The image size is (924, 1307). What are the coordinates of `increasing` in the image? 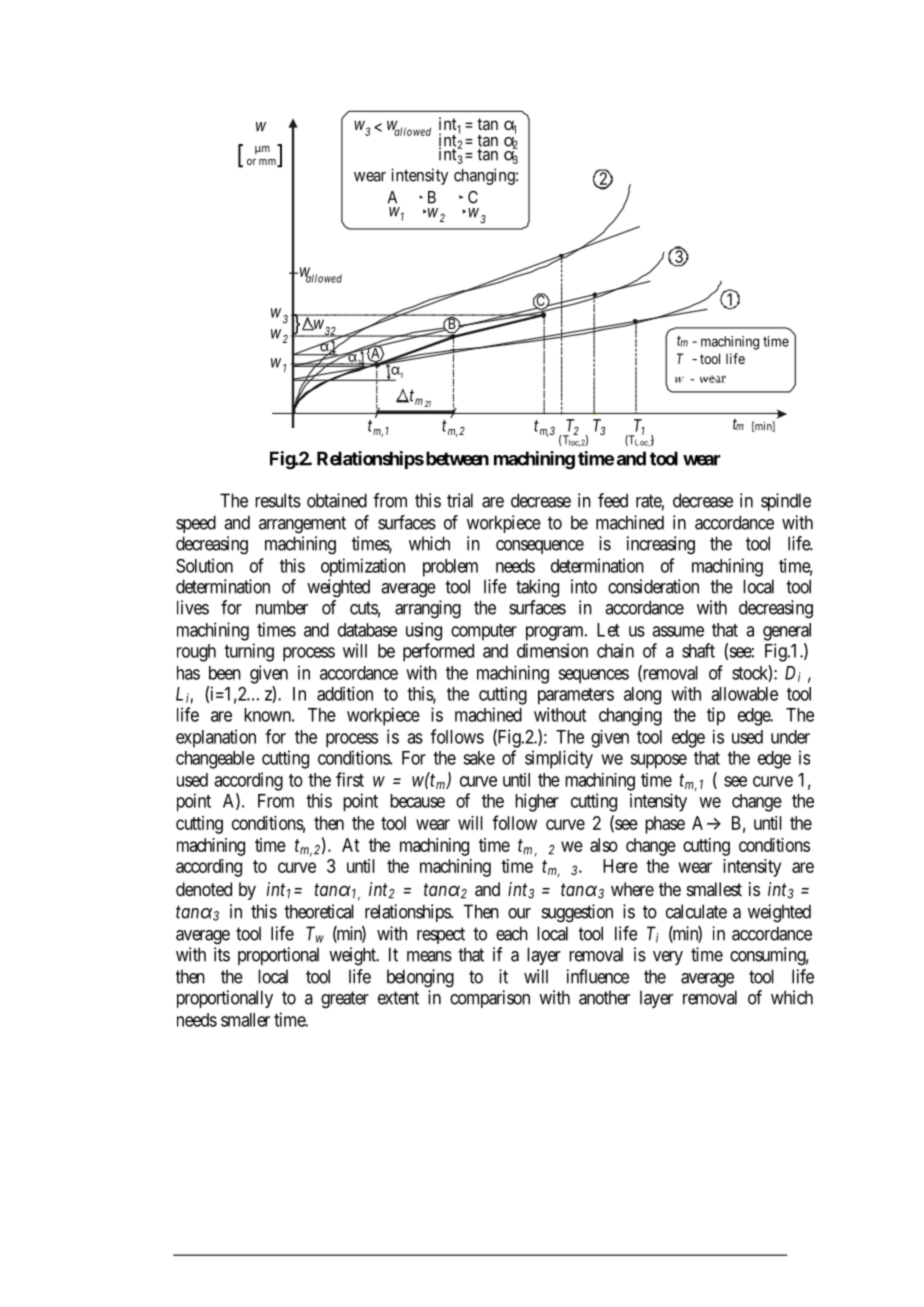 It's located at (661, 545).
